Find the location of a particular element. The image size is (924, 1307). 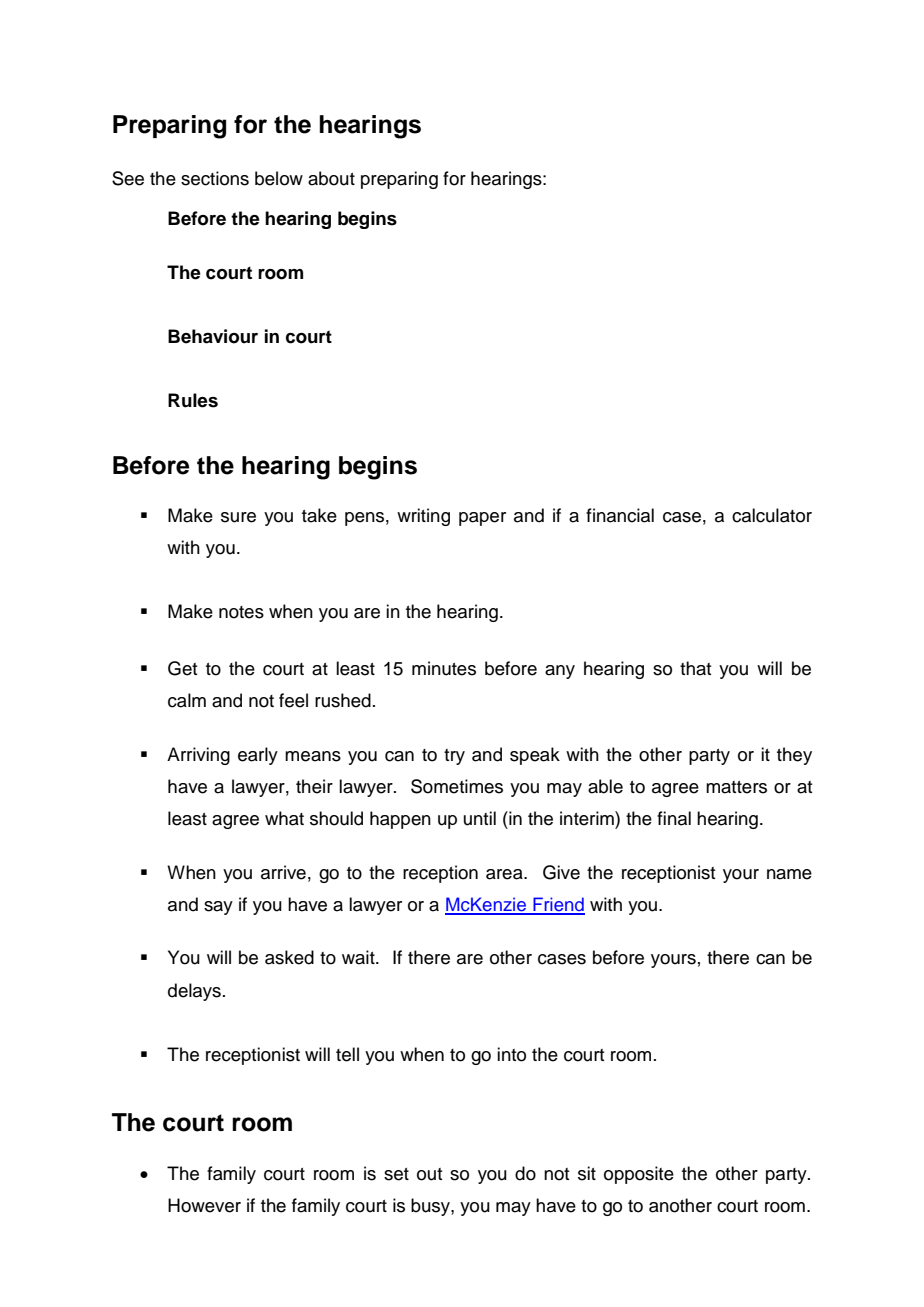

sure is located at coordinates (238, 517).
